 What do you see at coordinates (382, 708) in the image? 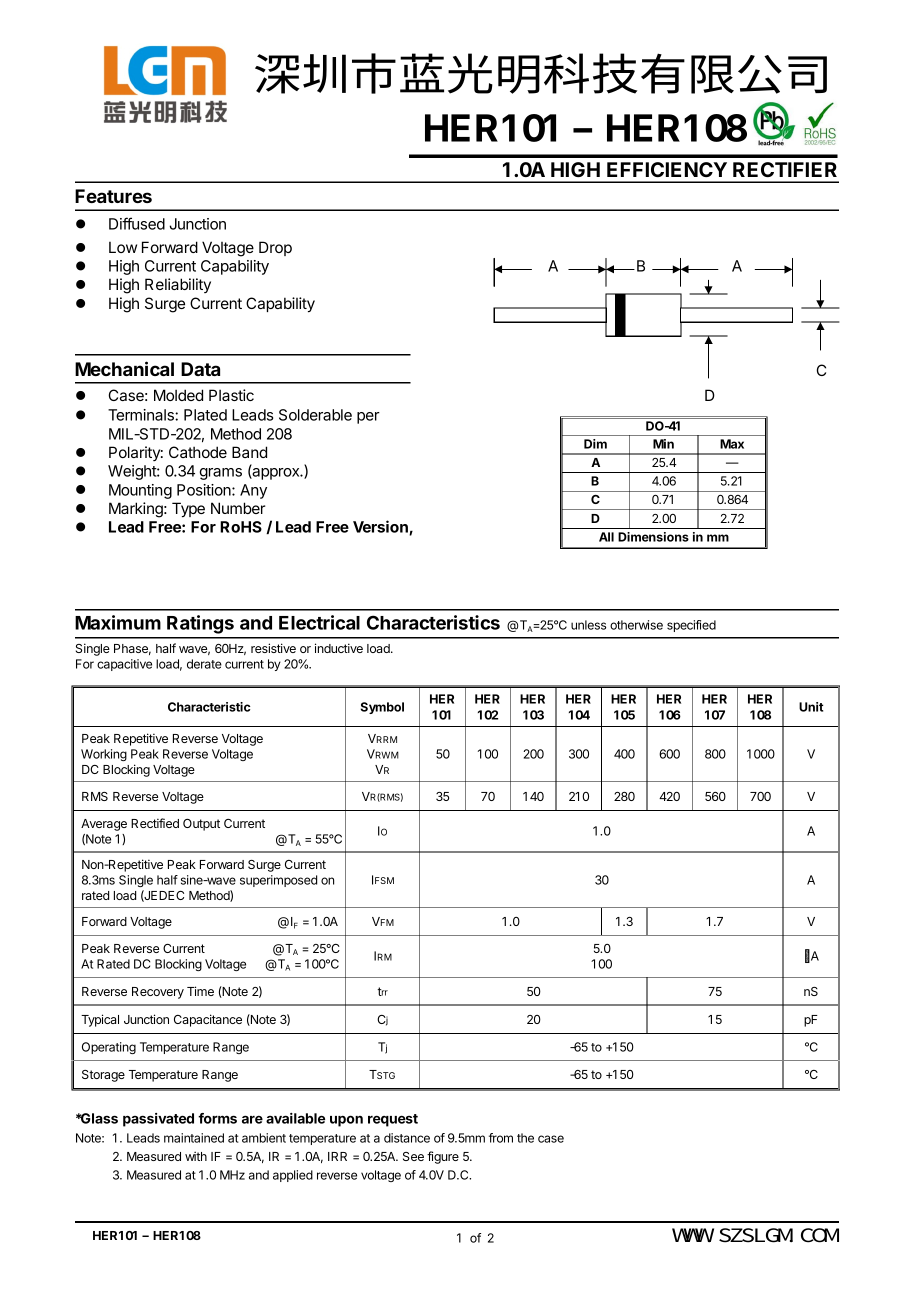
I see `Symbol` at bounding box center [382, 708].
